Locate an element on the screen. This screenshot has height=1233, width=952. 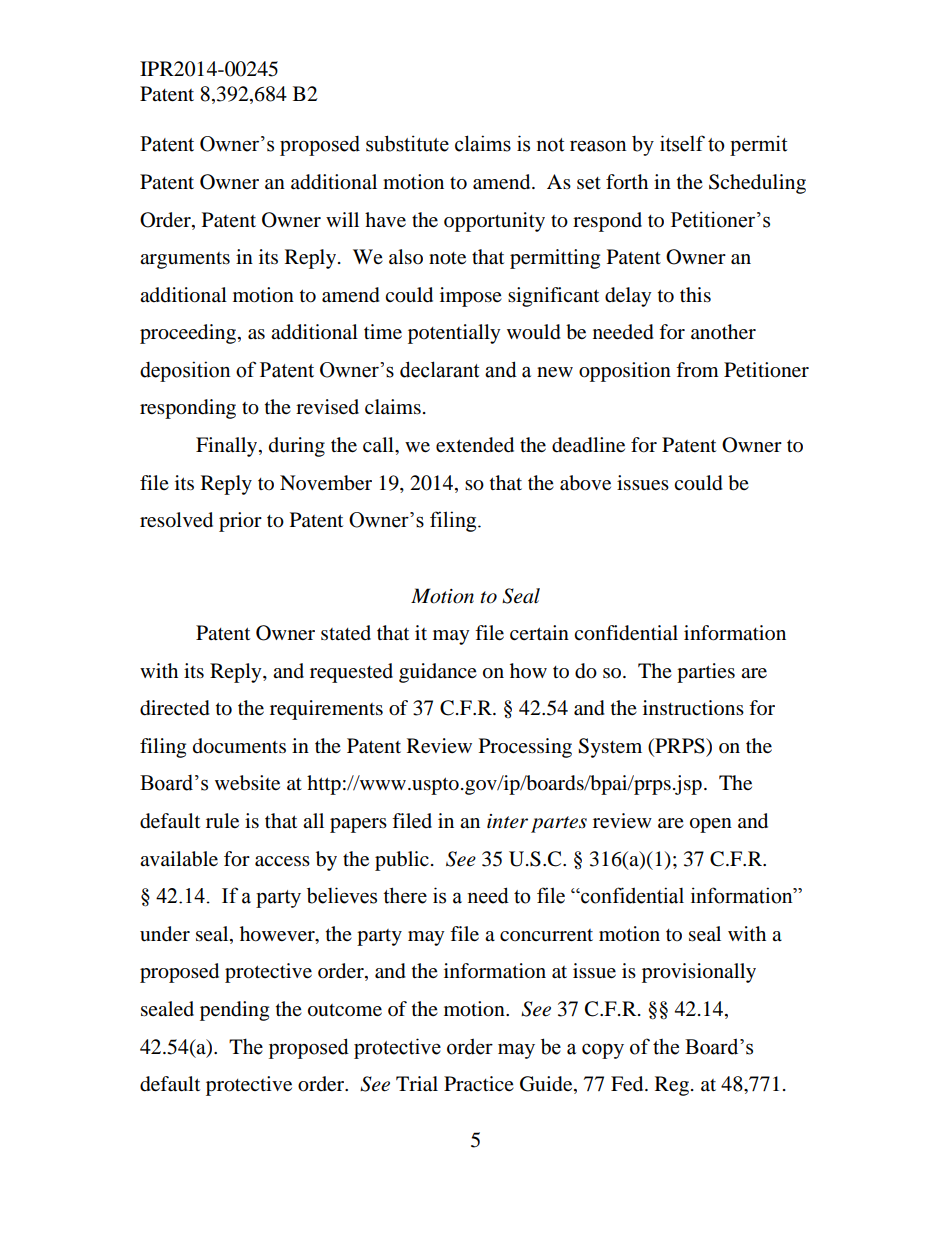
guidance is located at coordinates (438, 673).
